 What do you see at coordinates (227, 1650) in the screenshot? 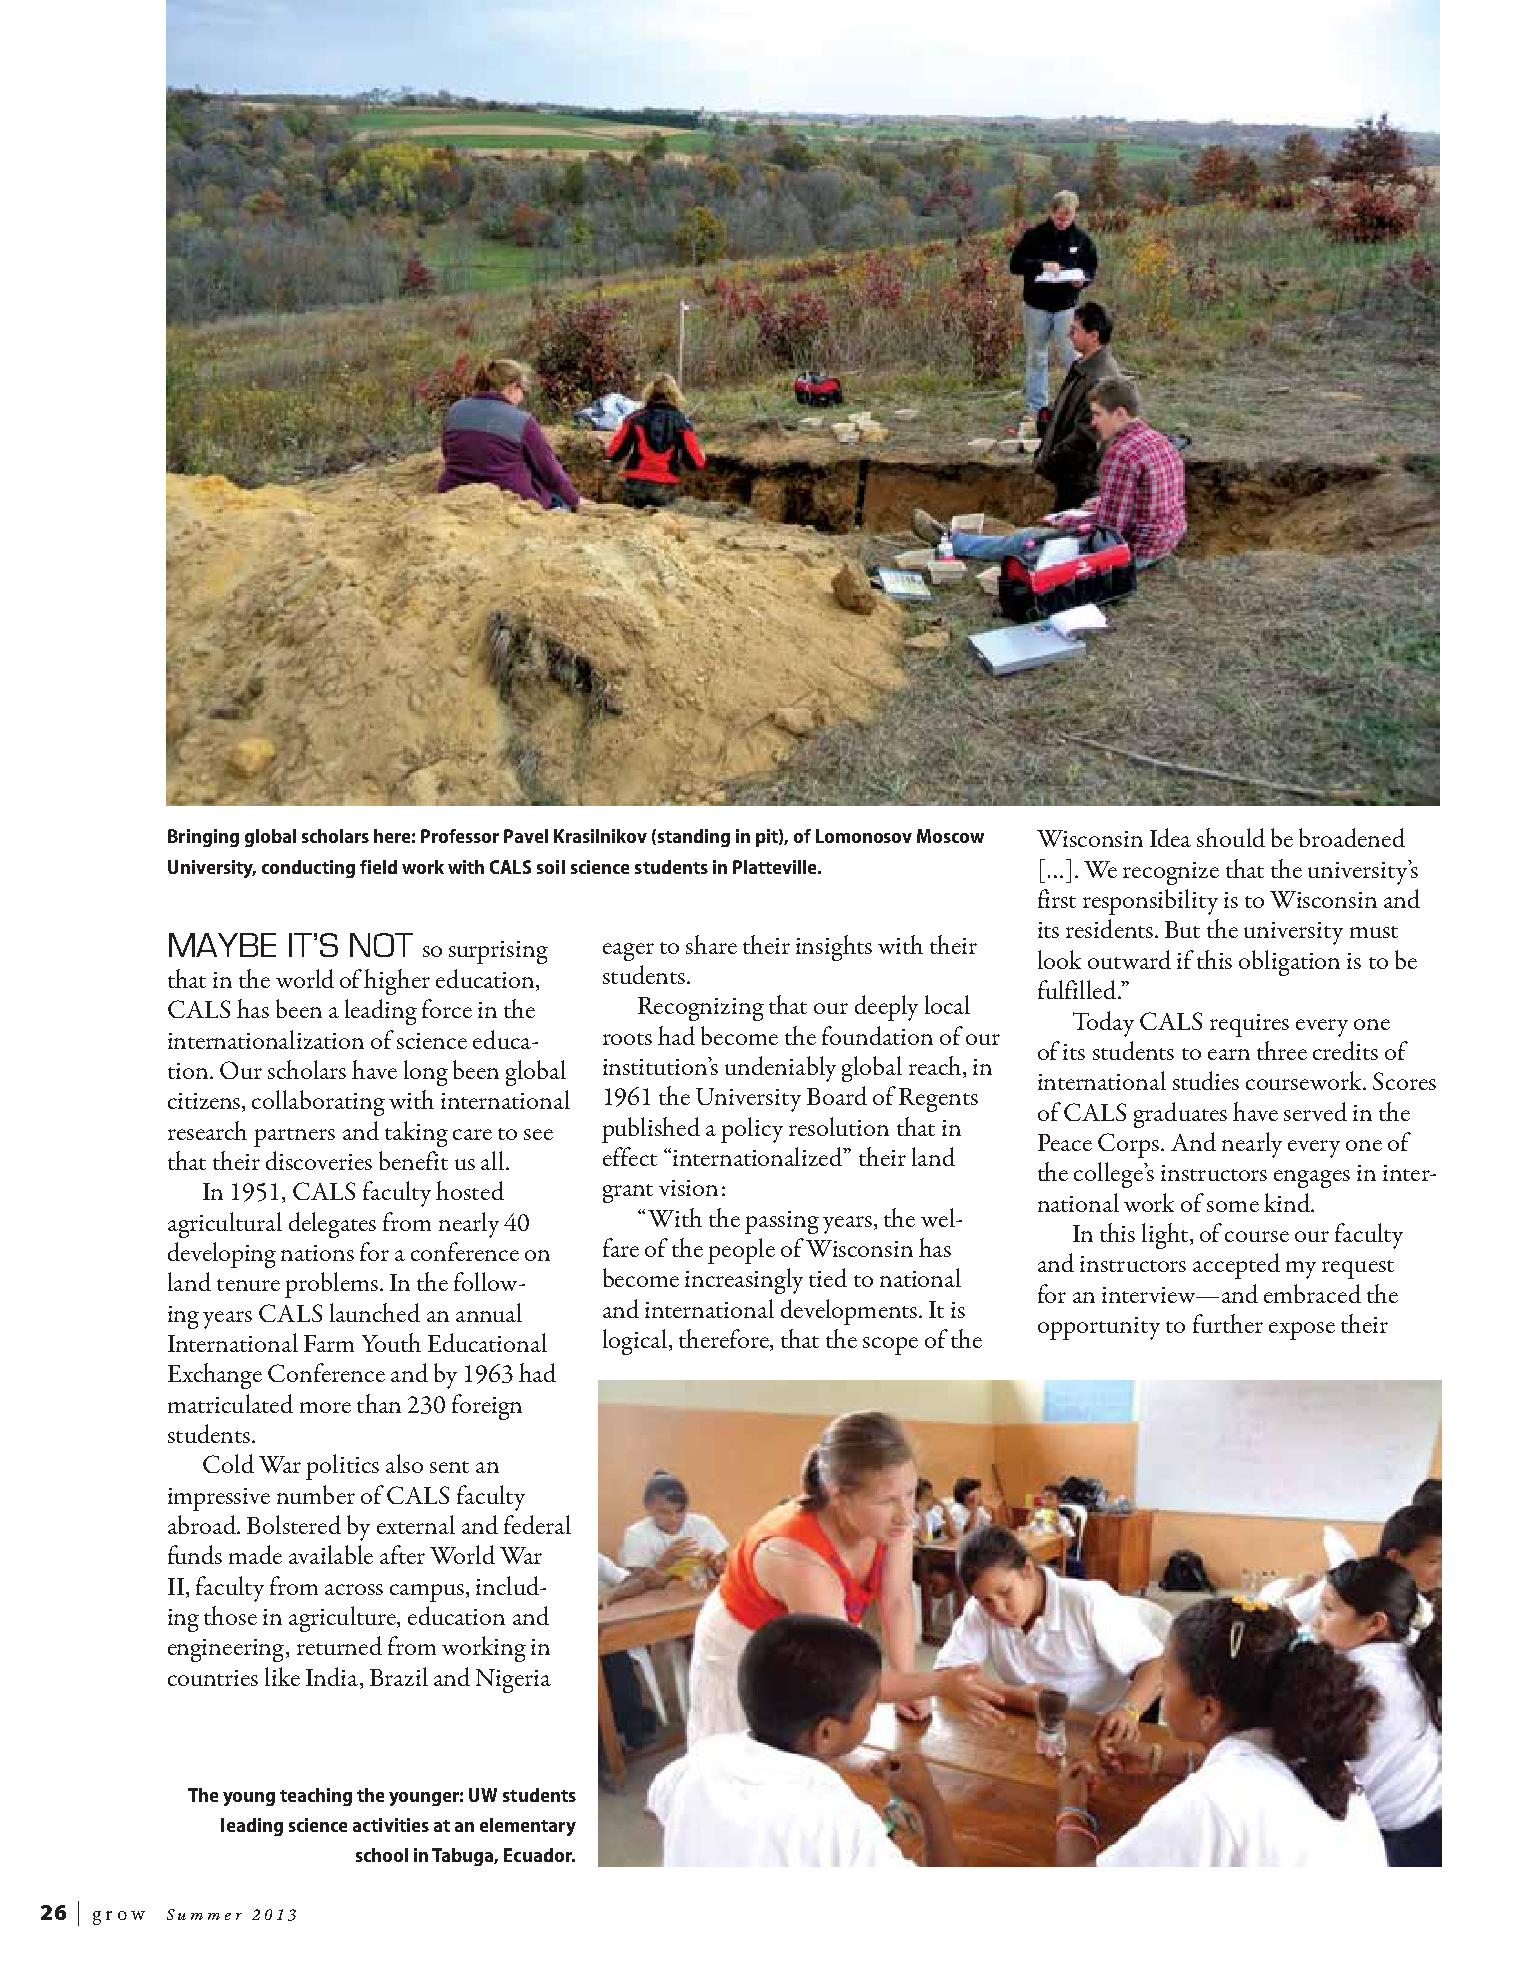
I see `engineering` at bounding box center [227, 1650].
